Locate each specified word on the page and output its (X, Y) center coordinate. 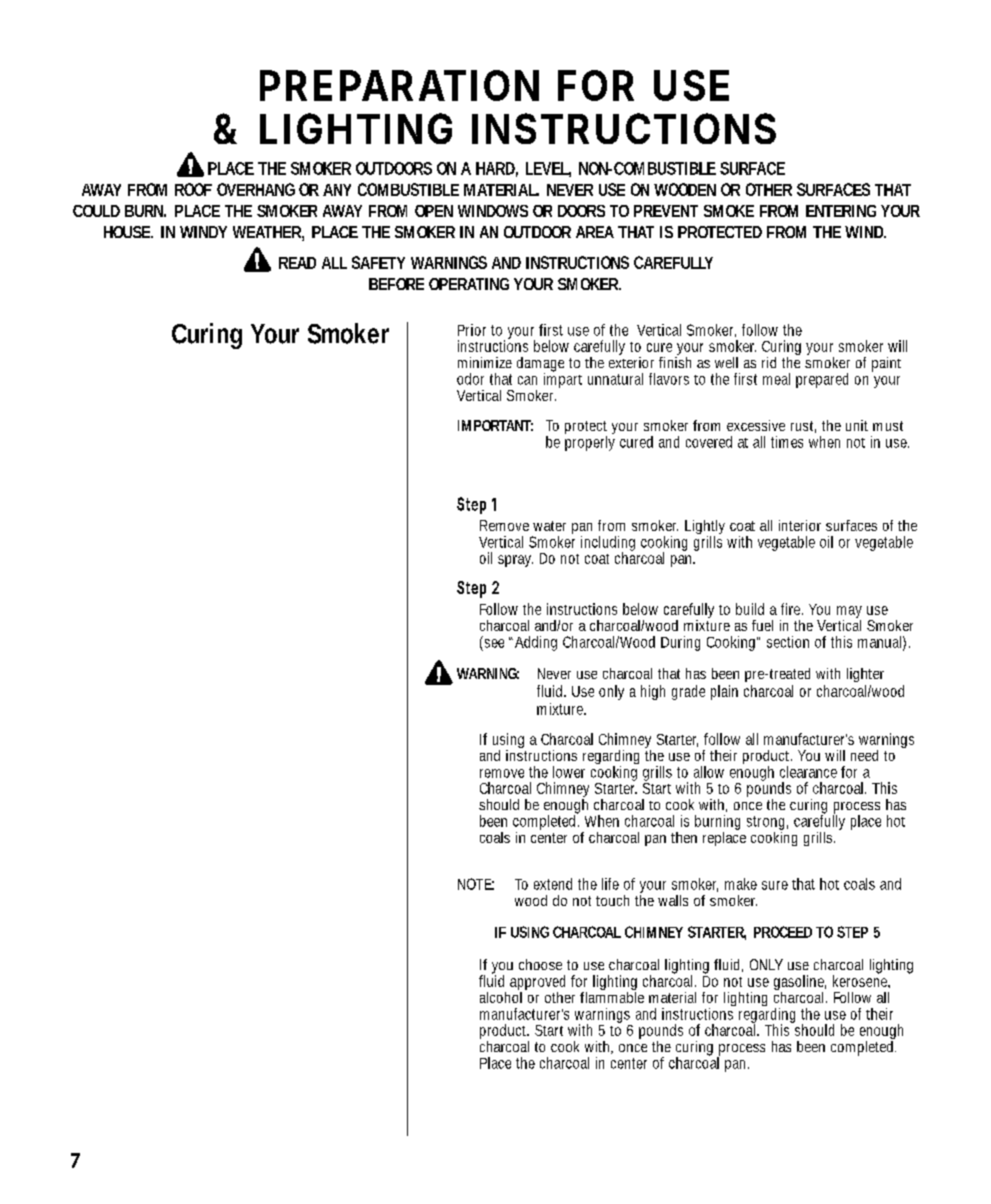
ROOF (193, 189)
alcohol (501, 996)
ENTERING (841, 211)
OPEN (434, 211)
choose (540, 964)
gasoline (800, 984)
